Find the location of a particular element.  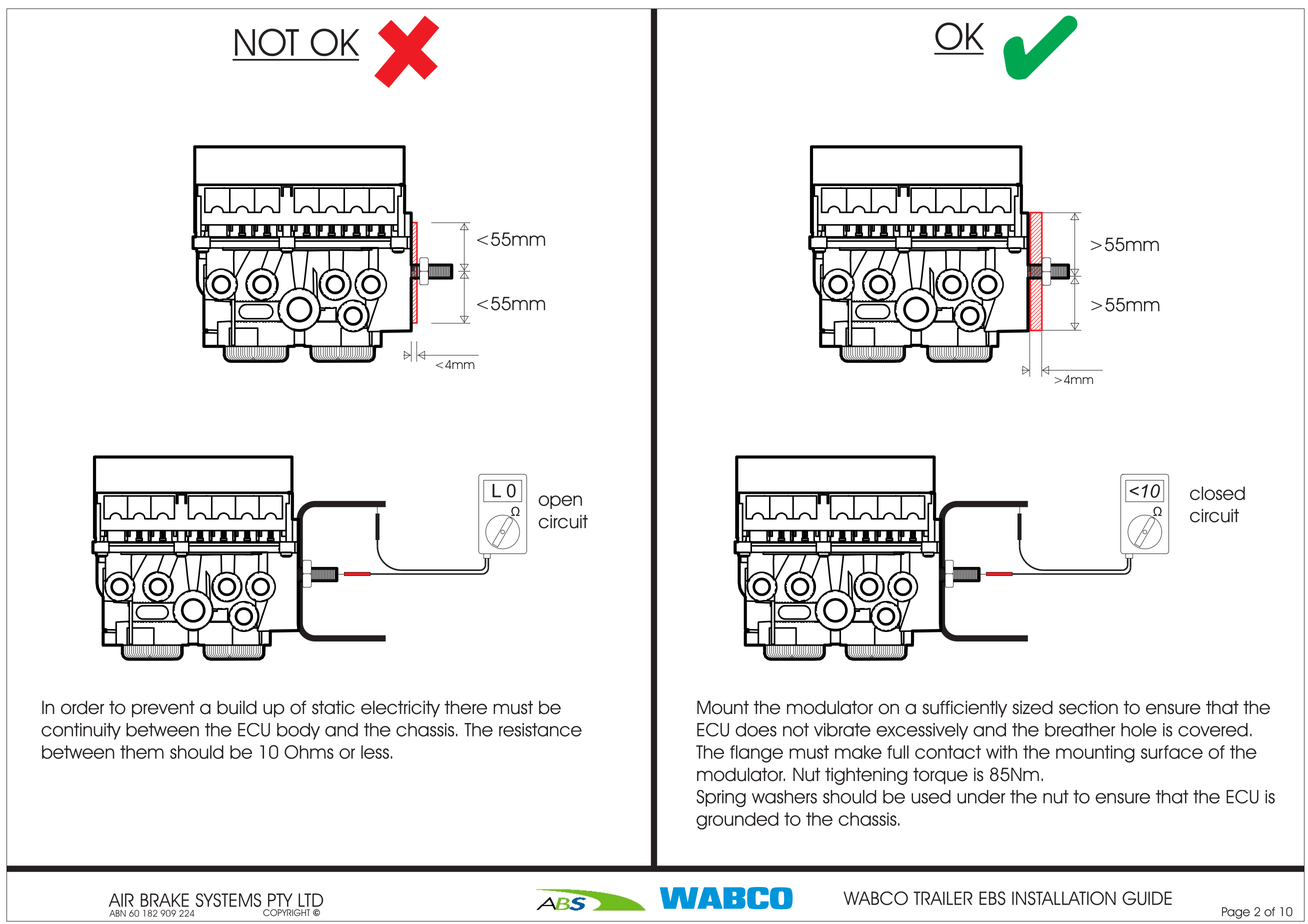

flange is located at coordinates (756, 754).
